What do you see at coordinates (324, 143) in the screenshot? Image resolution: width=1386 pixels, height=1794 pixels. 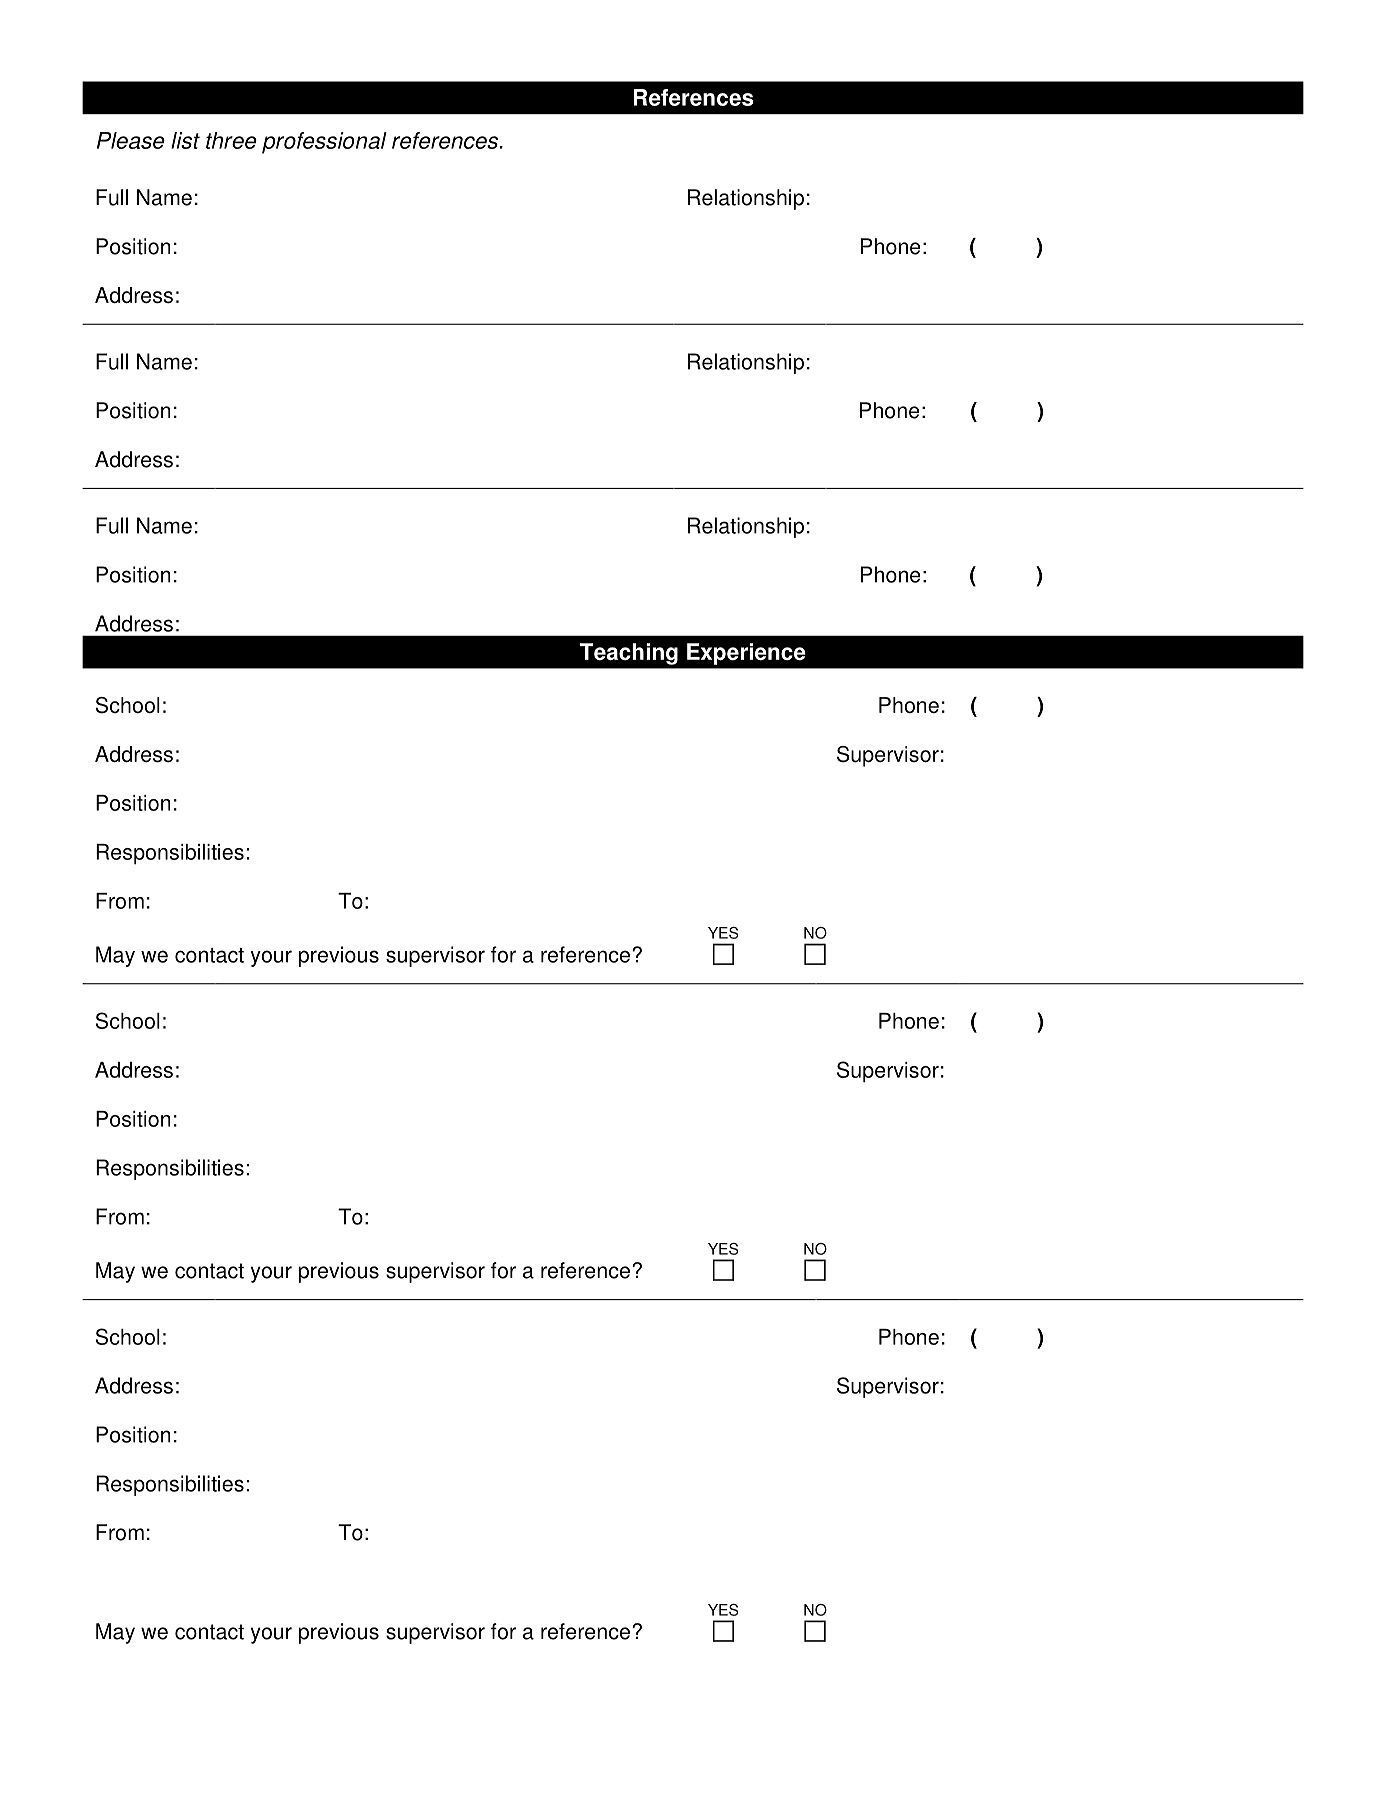 I see `professional` at bounding box center [324, 143].
